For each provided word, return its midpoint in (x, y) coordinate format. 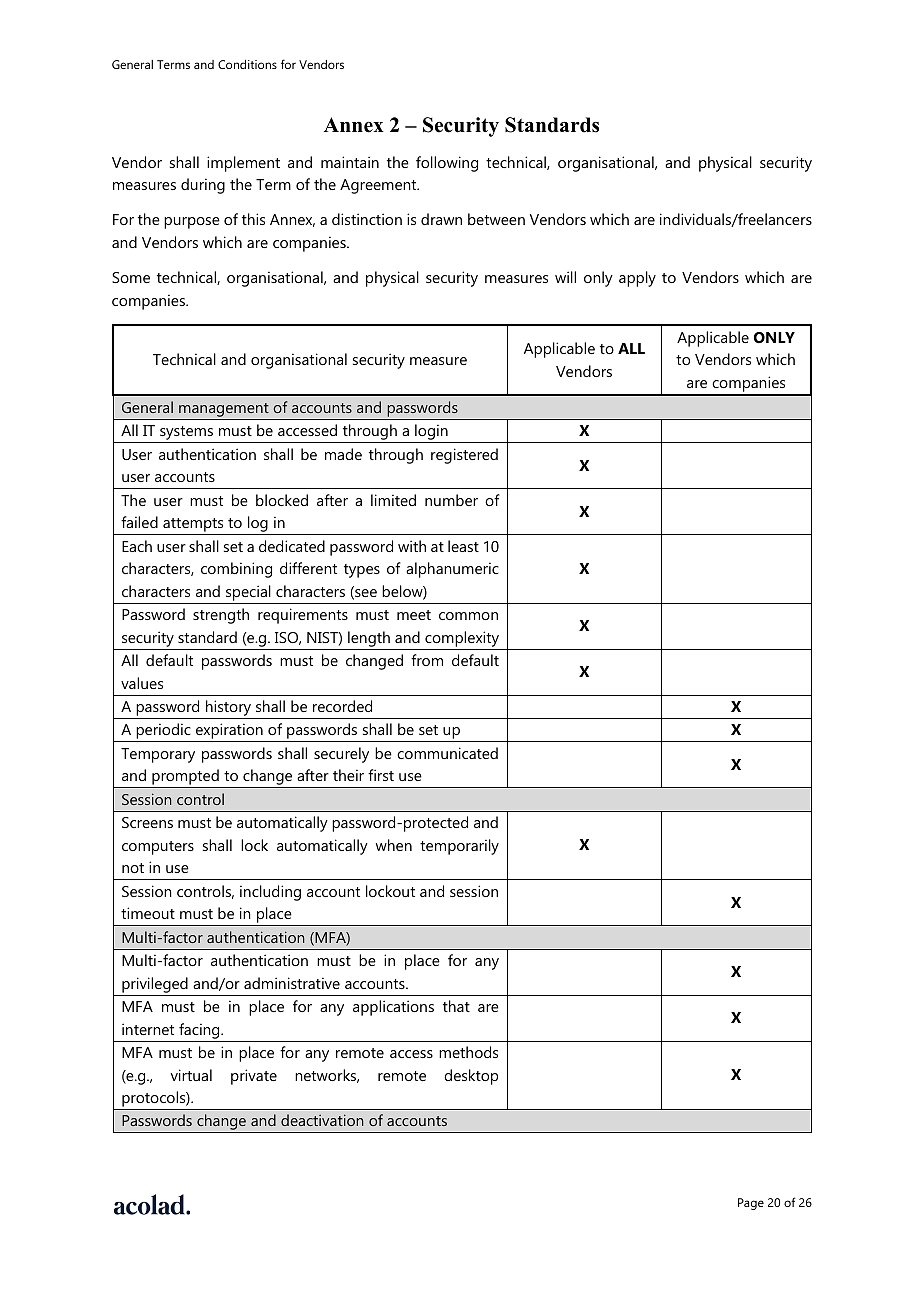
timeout (148, 913)
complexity (462, 639)
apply (637, 279)
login (431, 433)
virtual (191, 1075)
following (447, 164)
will (565, 277)
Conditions (247, 64)
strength (221, 616)
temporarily (459, 847)
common (468, 616)
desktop (471, 1077)
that (456, 1006)
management (224, 411)
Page (751, 1204)
